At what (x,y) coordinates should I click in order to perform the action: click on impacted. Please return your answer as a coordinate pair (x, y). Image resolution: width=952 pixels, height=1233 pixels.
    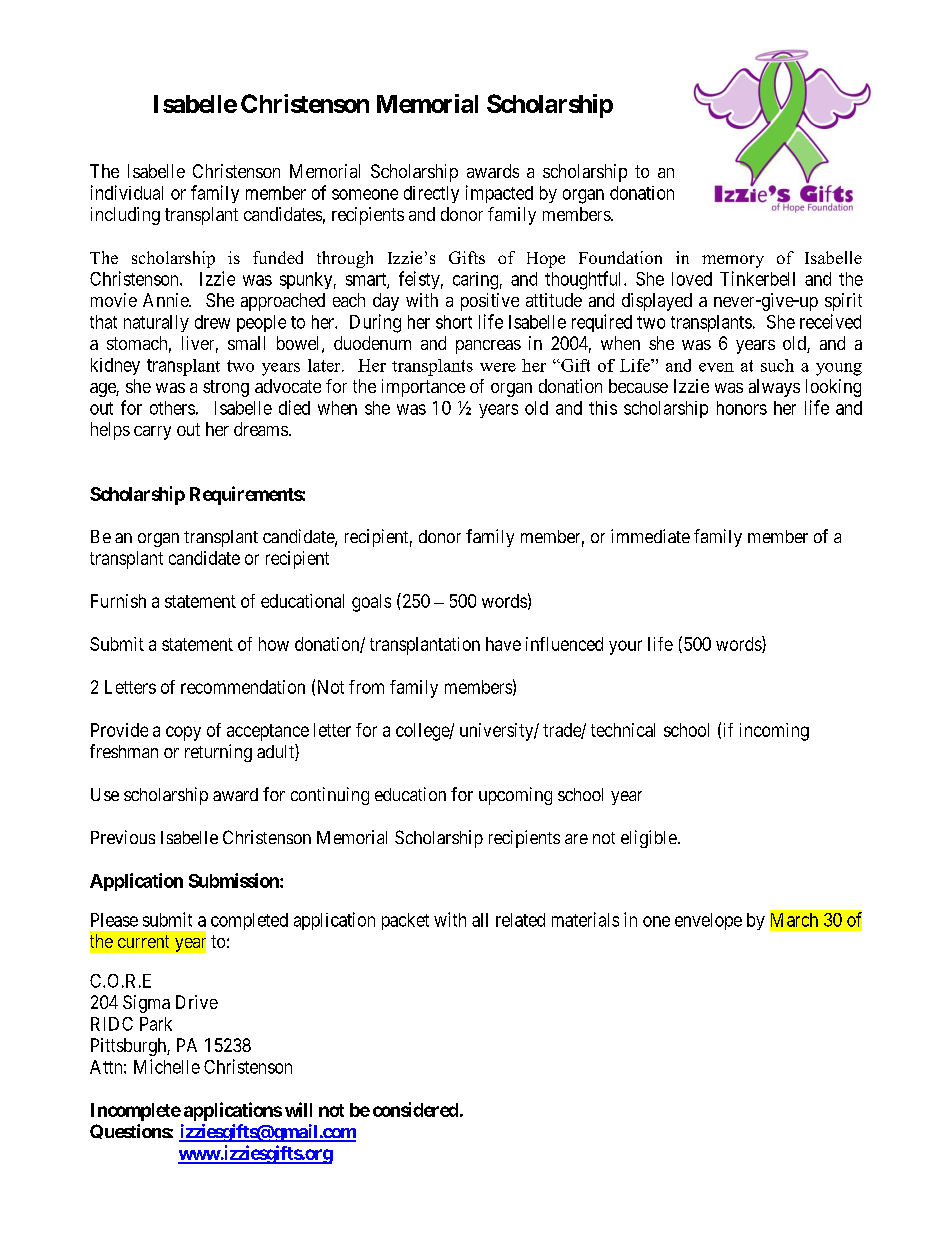
    Looking at the image, I should click on (499, 194).
